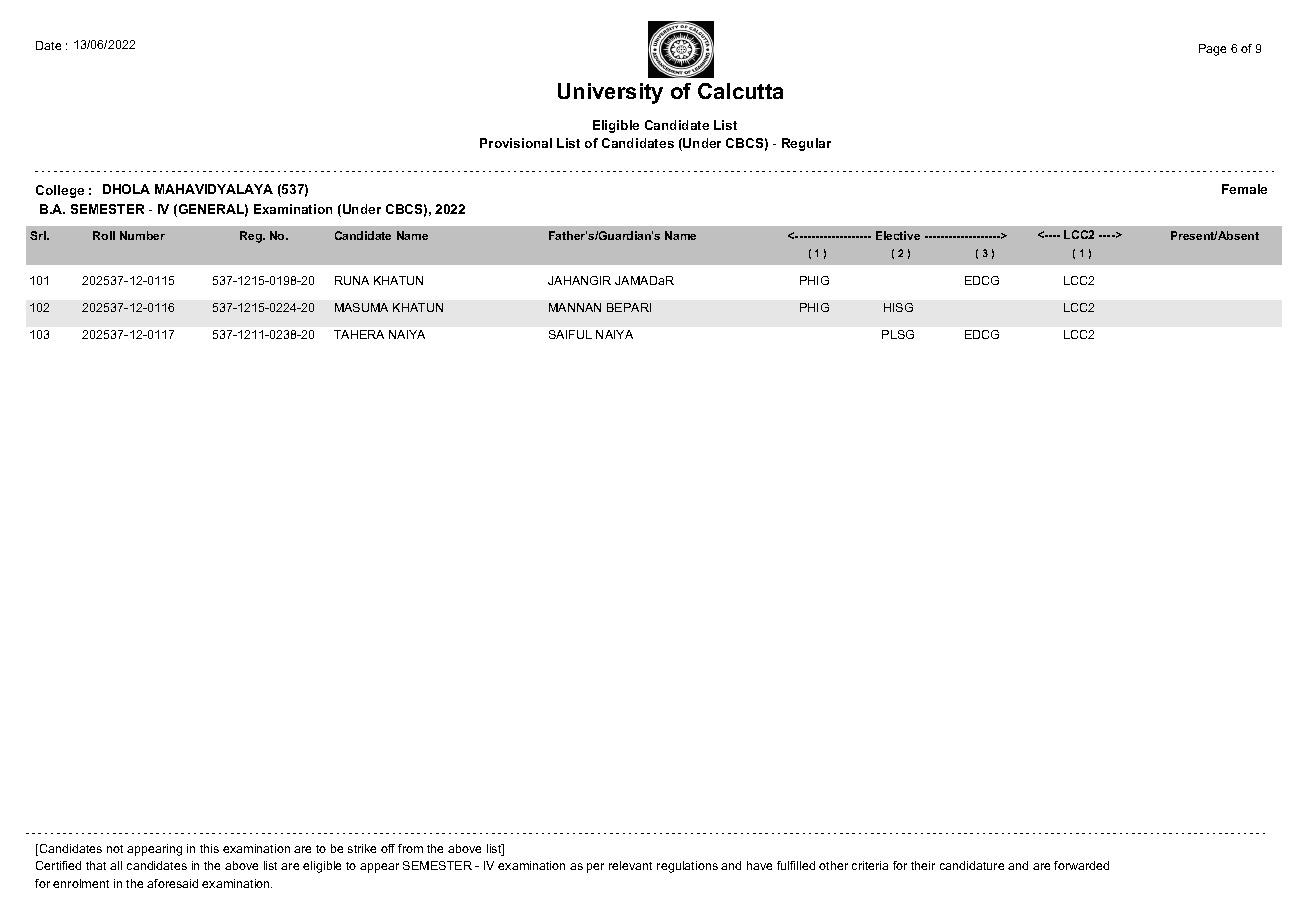  What do you see at coordinates (923, 865) in the screenshot?
I see `their` at bounding box center [923, 865].
